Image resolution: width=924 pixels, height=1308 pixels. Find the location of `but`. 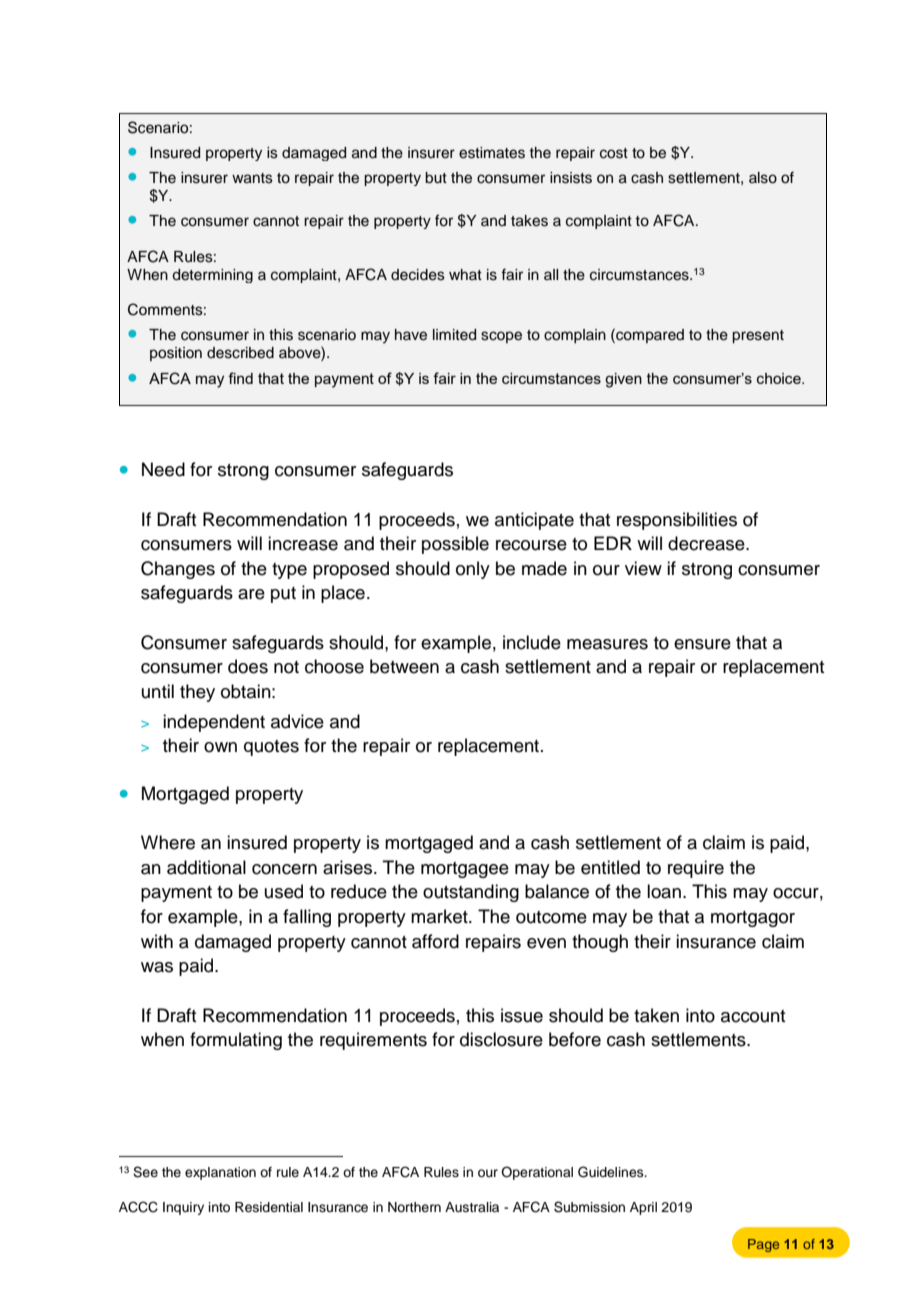

but is located at coordinates (436, 178).
